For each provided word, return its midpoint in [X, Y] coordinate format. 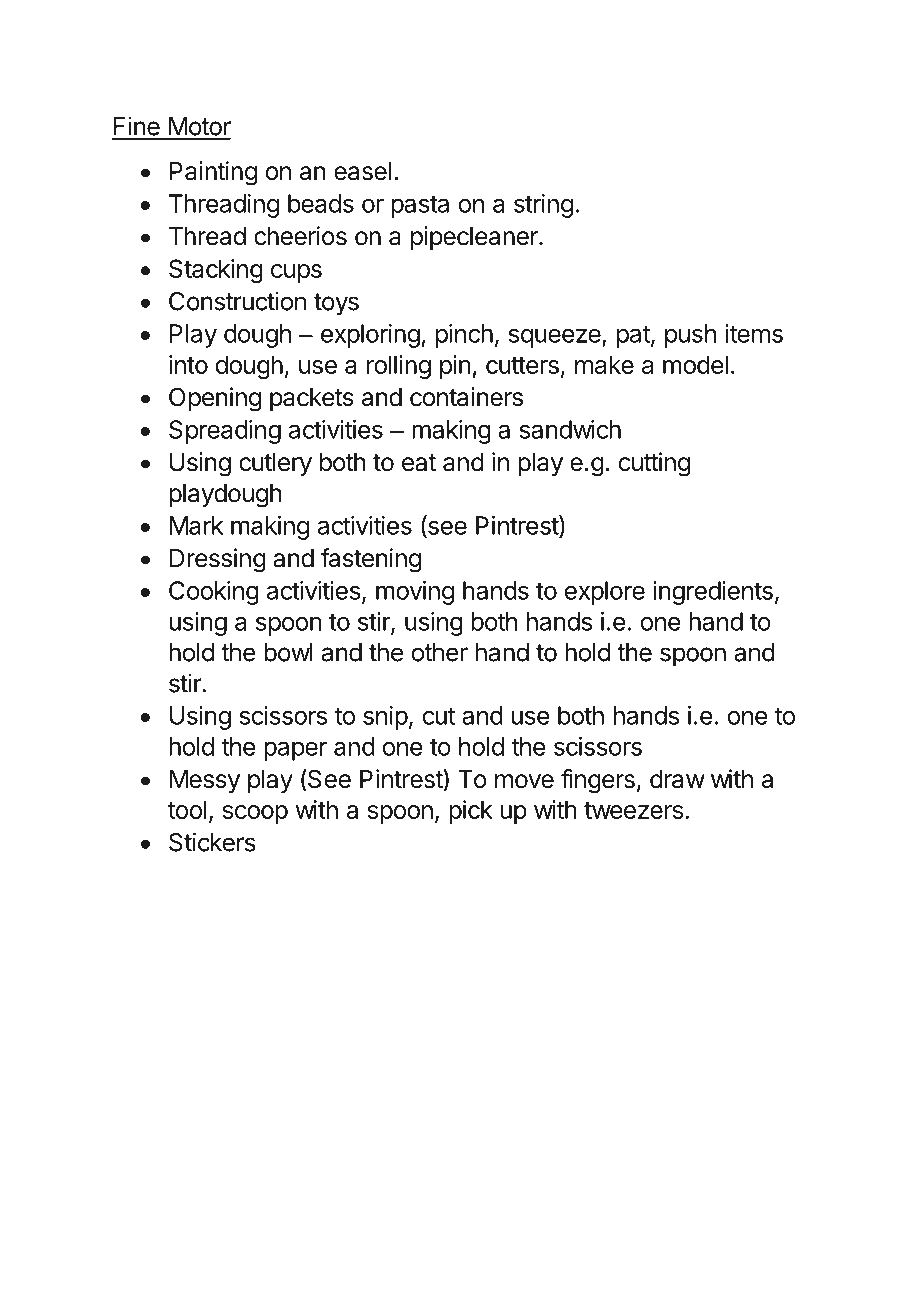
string [543, 206]
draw [677, 779]
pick [471, 812]
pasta [420, 206]
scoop [255, 814]
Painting [213, 173]
